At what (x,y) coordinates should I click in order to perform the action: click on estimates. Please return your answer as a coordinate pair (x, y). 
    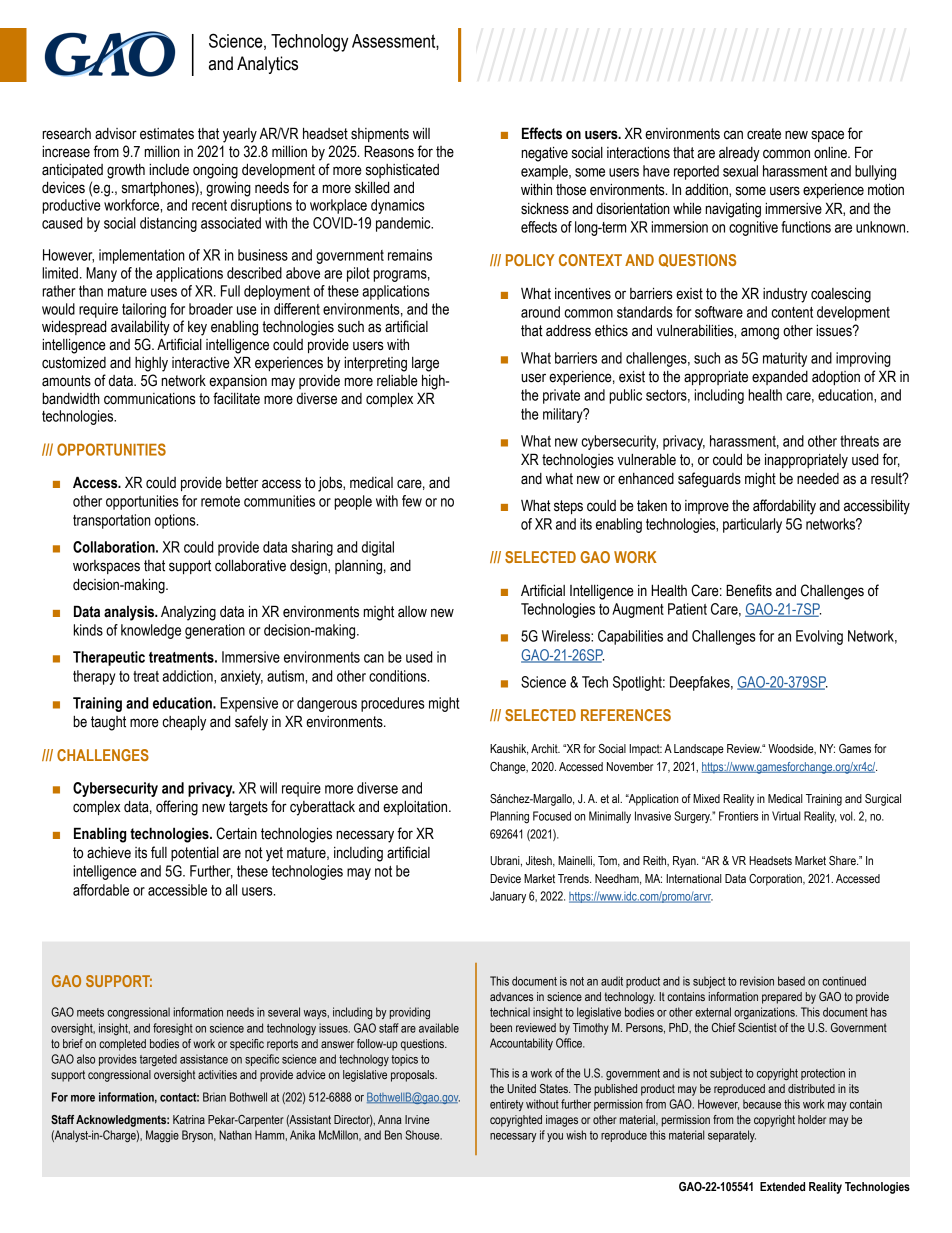
    Looking at the image, I should click on (167, 134).
